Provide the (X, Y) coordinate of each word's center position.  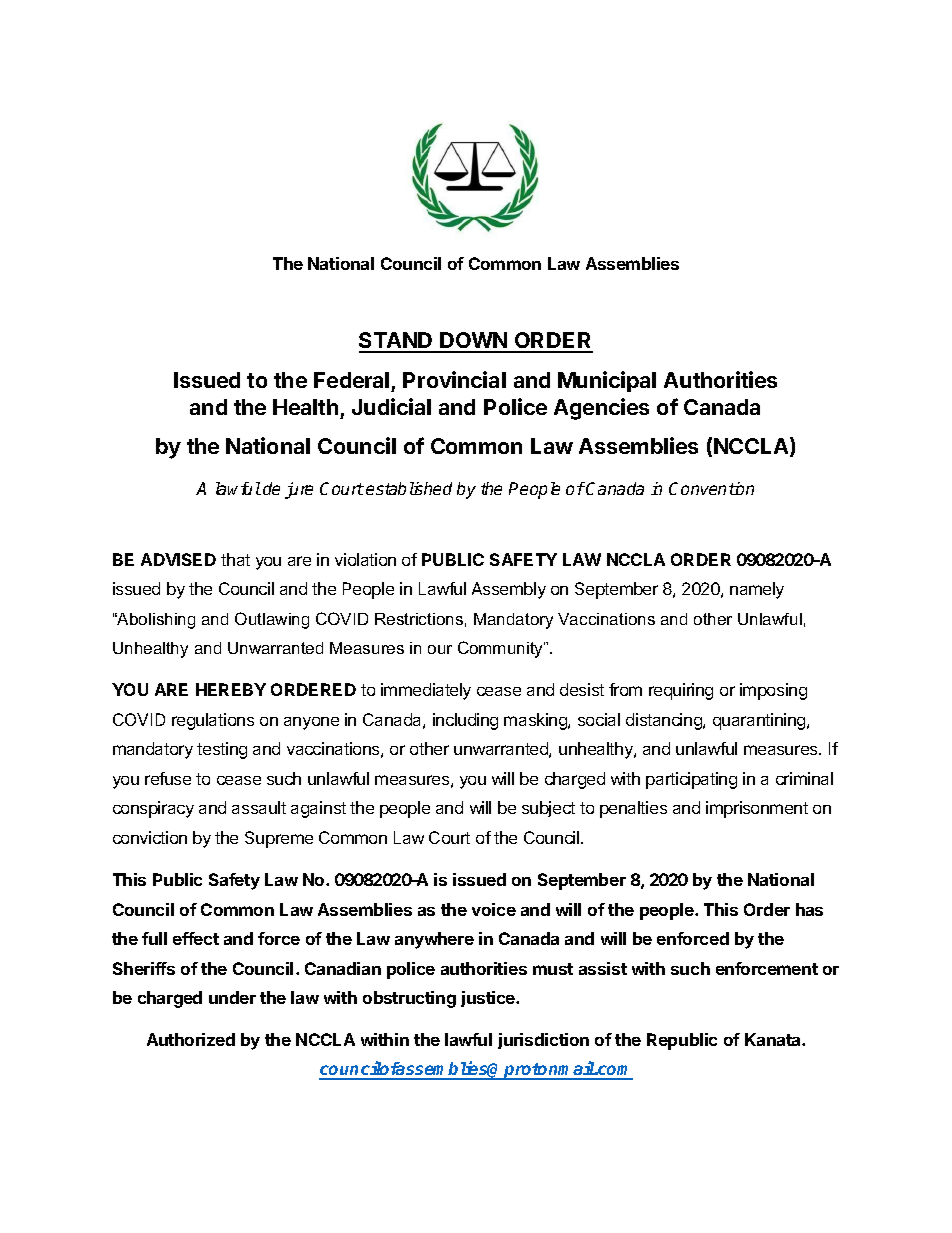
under (232, 997)
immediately (426, 691)
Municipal (607, 381)
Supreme (279, 839)
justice (489, 999)
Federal (351, 380)
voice (494, 909)
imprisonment (757, 809)
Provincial (454, 379)
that (235, 559)
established (409, 488)
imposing (773, 691)
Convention (711, 488)
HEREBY (231, 689)
